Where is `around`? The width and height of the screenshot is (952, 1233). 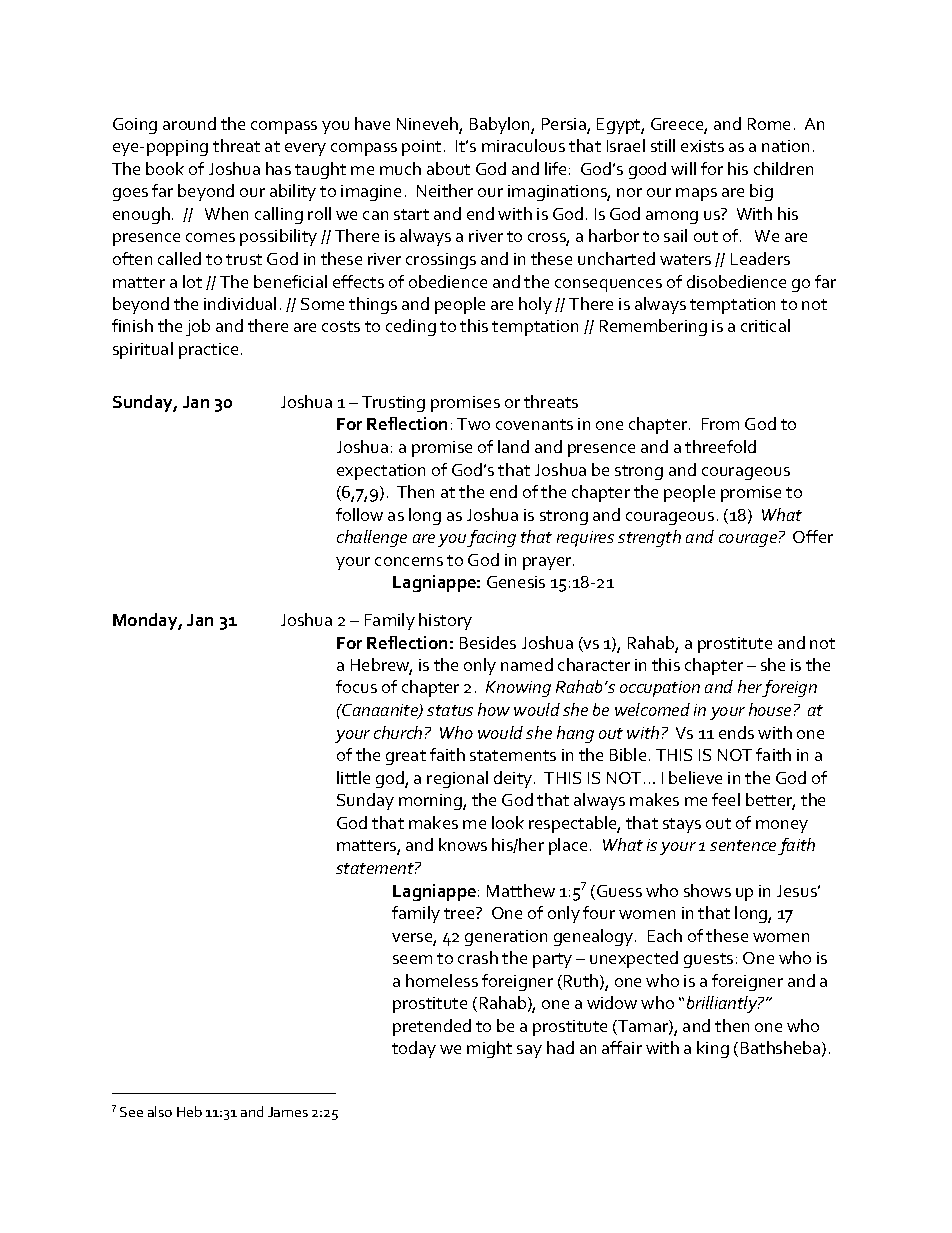 around is located at coordinates (189, 123).
